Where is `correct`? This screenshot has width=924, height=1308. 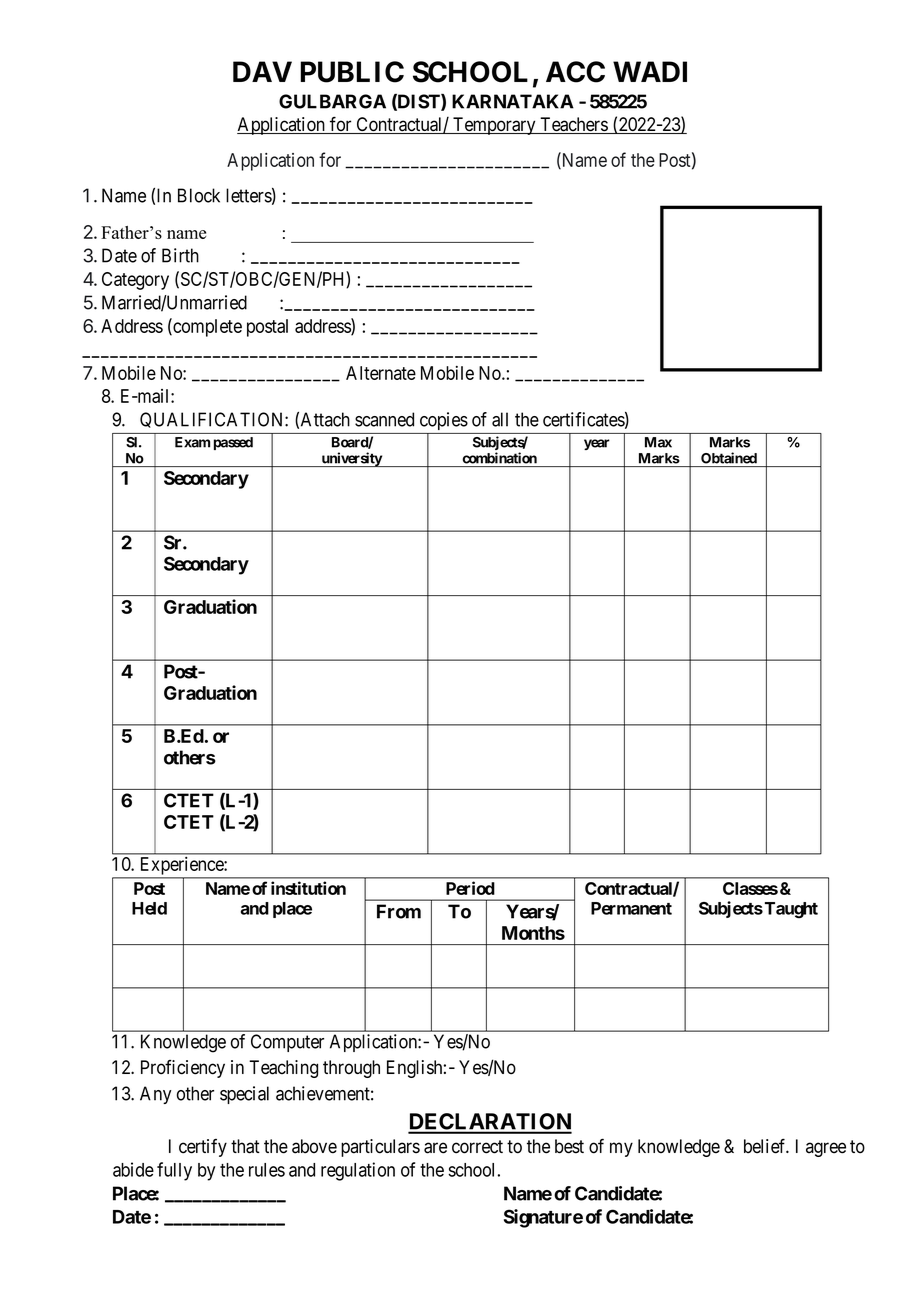 correct is located at coordinates (477, 1147).
